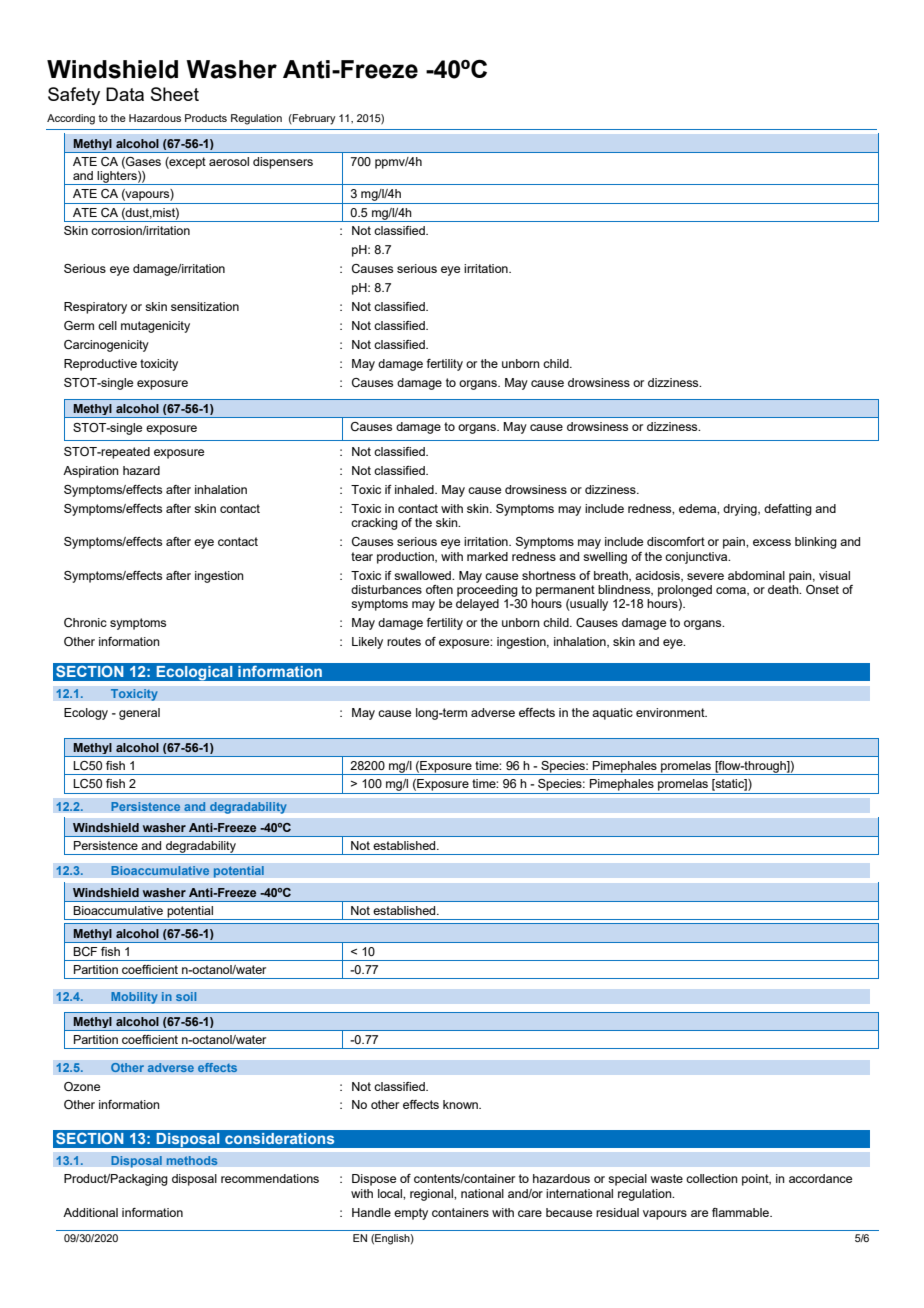  What do you see at coordinates (175, 94) in the screenshot?
I see `Sheet` at bounding box center [175, 94].
